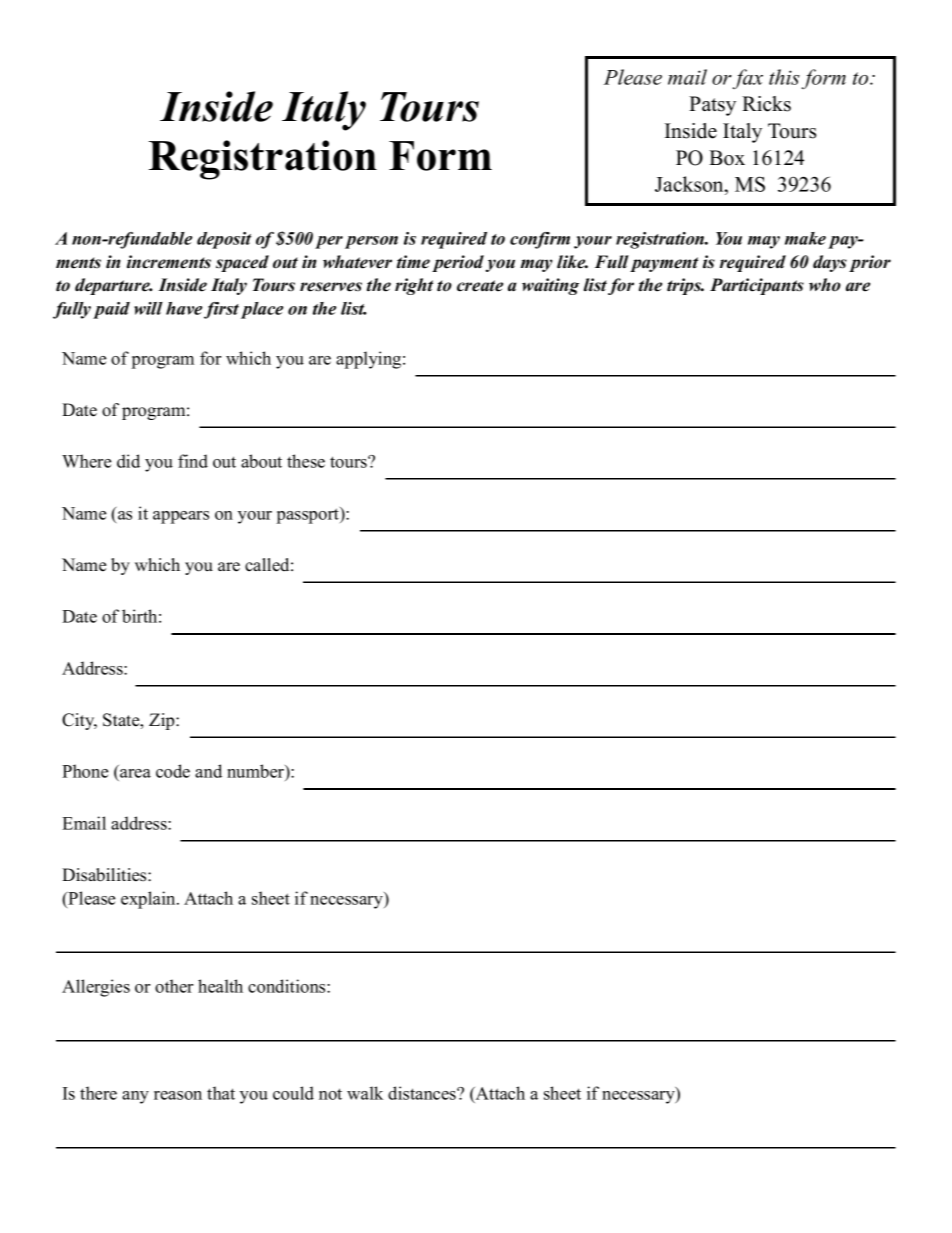  Describe the element at coordinates (173, 771) in the screenshot. I see `code` at that location.
